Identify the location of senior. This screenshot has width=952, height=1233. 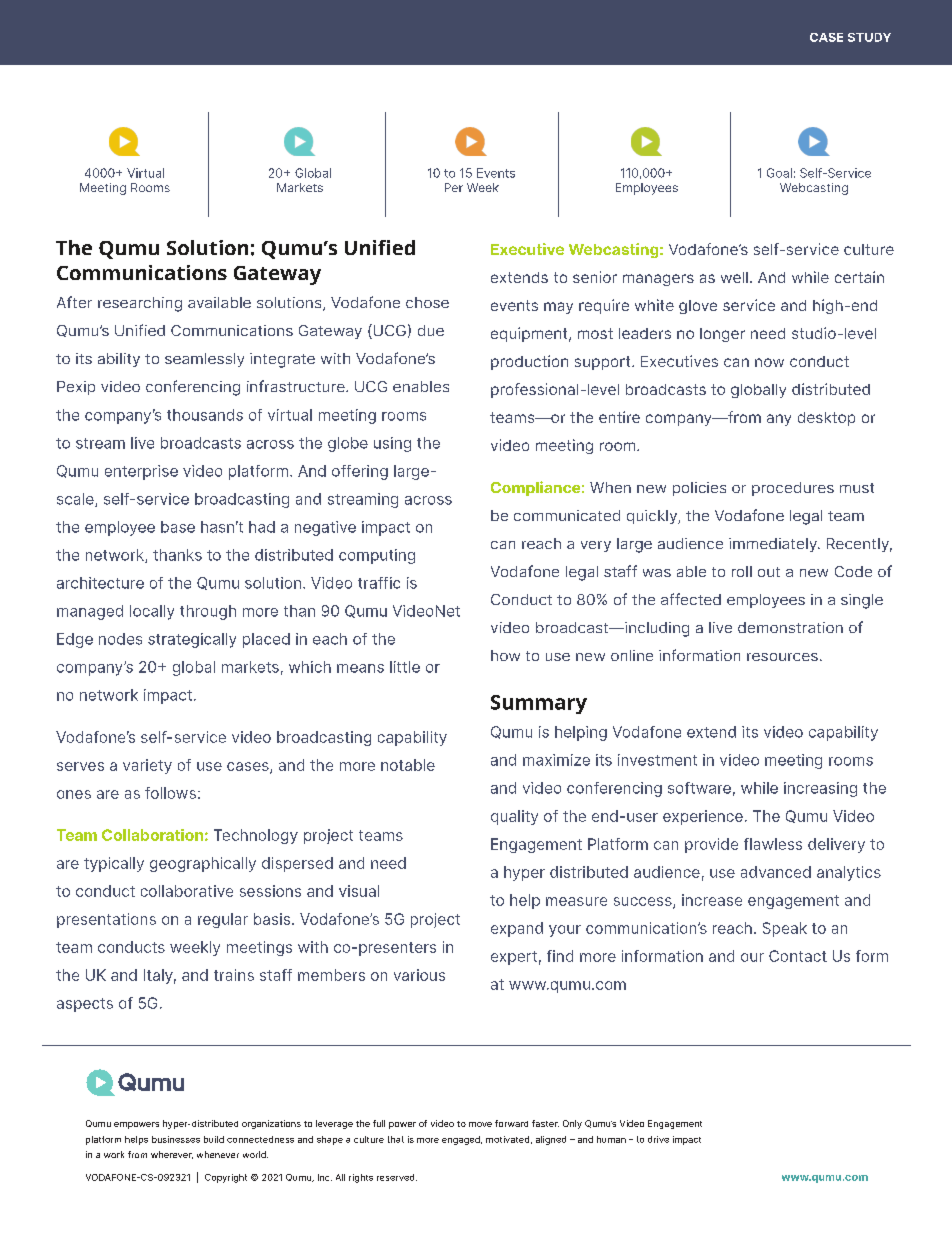
(595, 277).
